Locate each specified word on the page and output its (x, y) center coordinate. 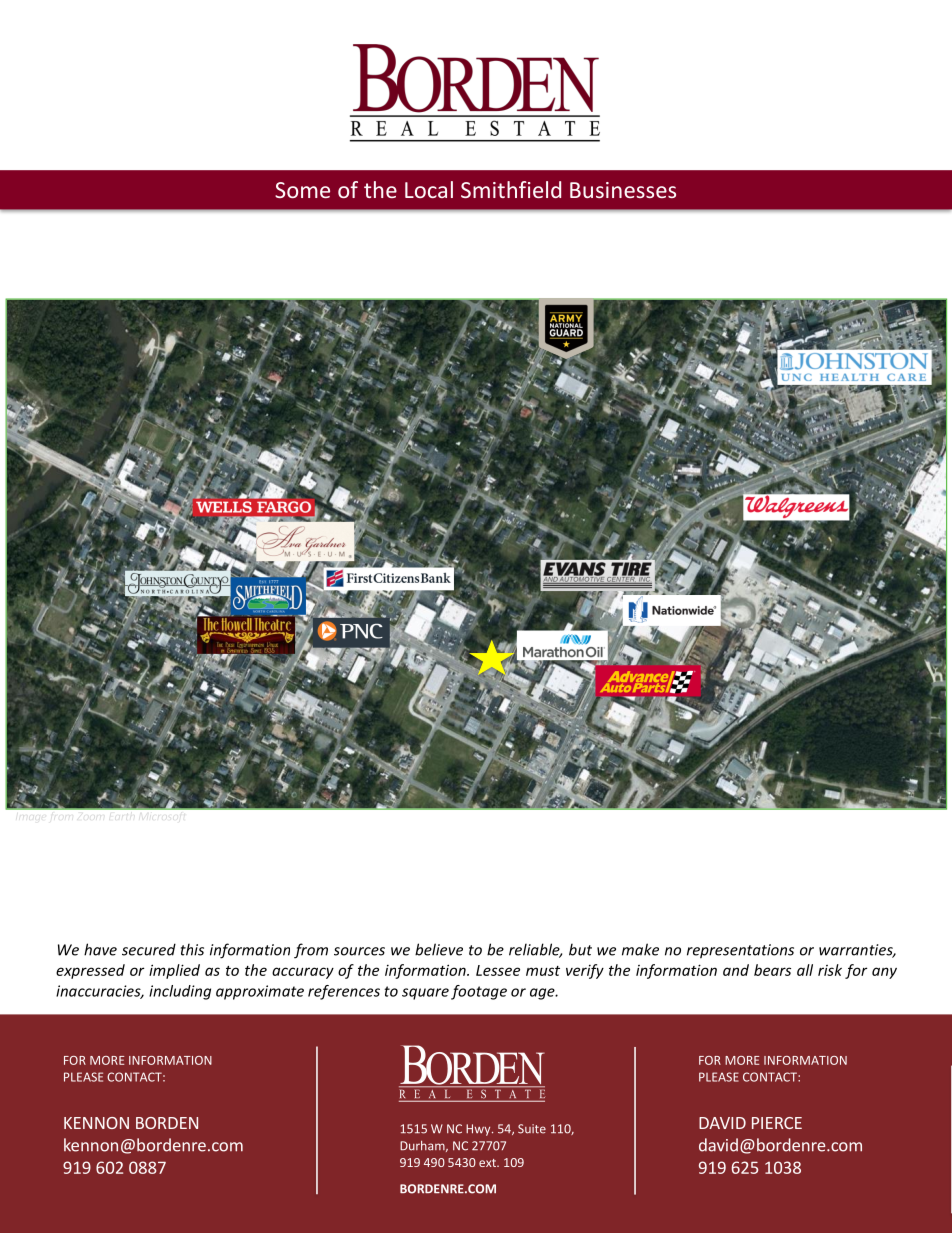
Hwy (479, 1130)
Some (302, 190)
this (192, 949)
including (180, 992)
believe (439, 949)
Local (429, 189)
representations (740, 951)
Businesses (623, 190)
